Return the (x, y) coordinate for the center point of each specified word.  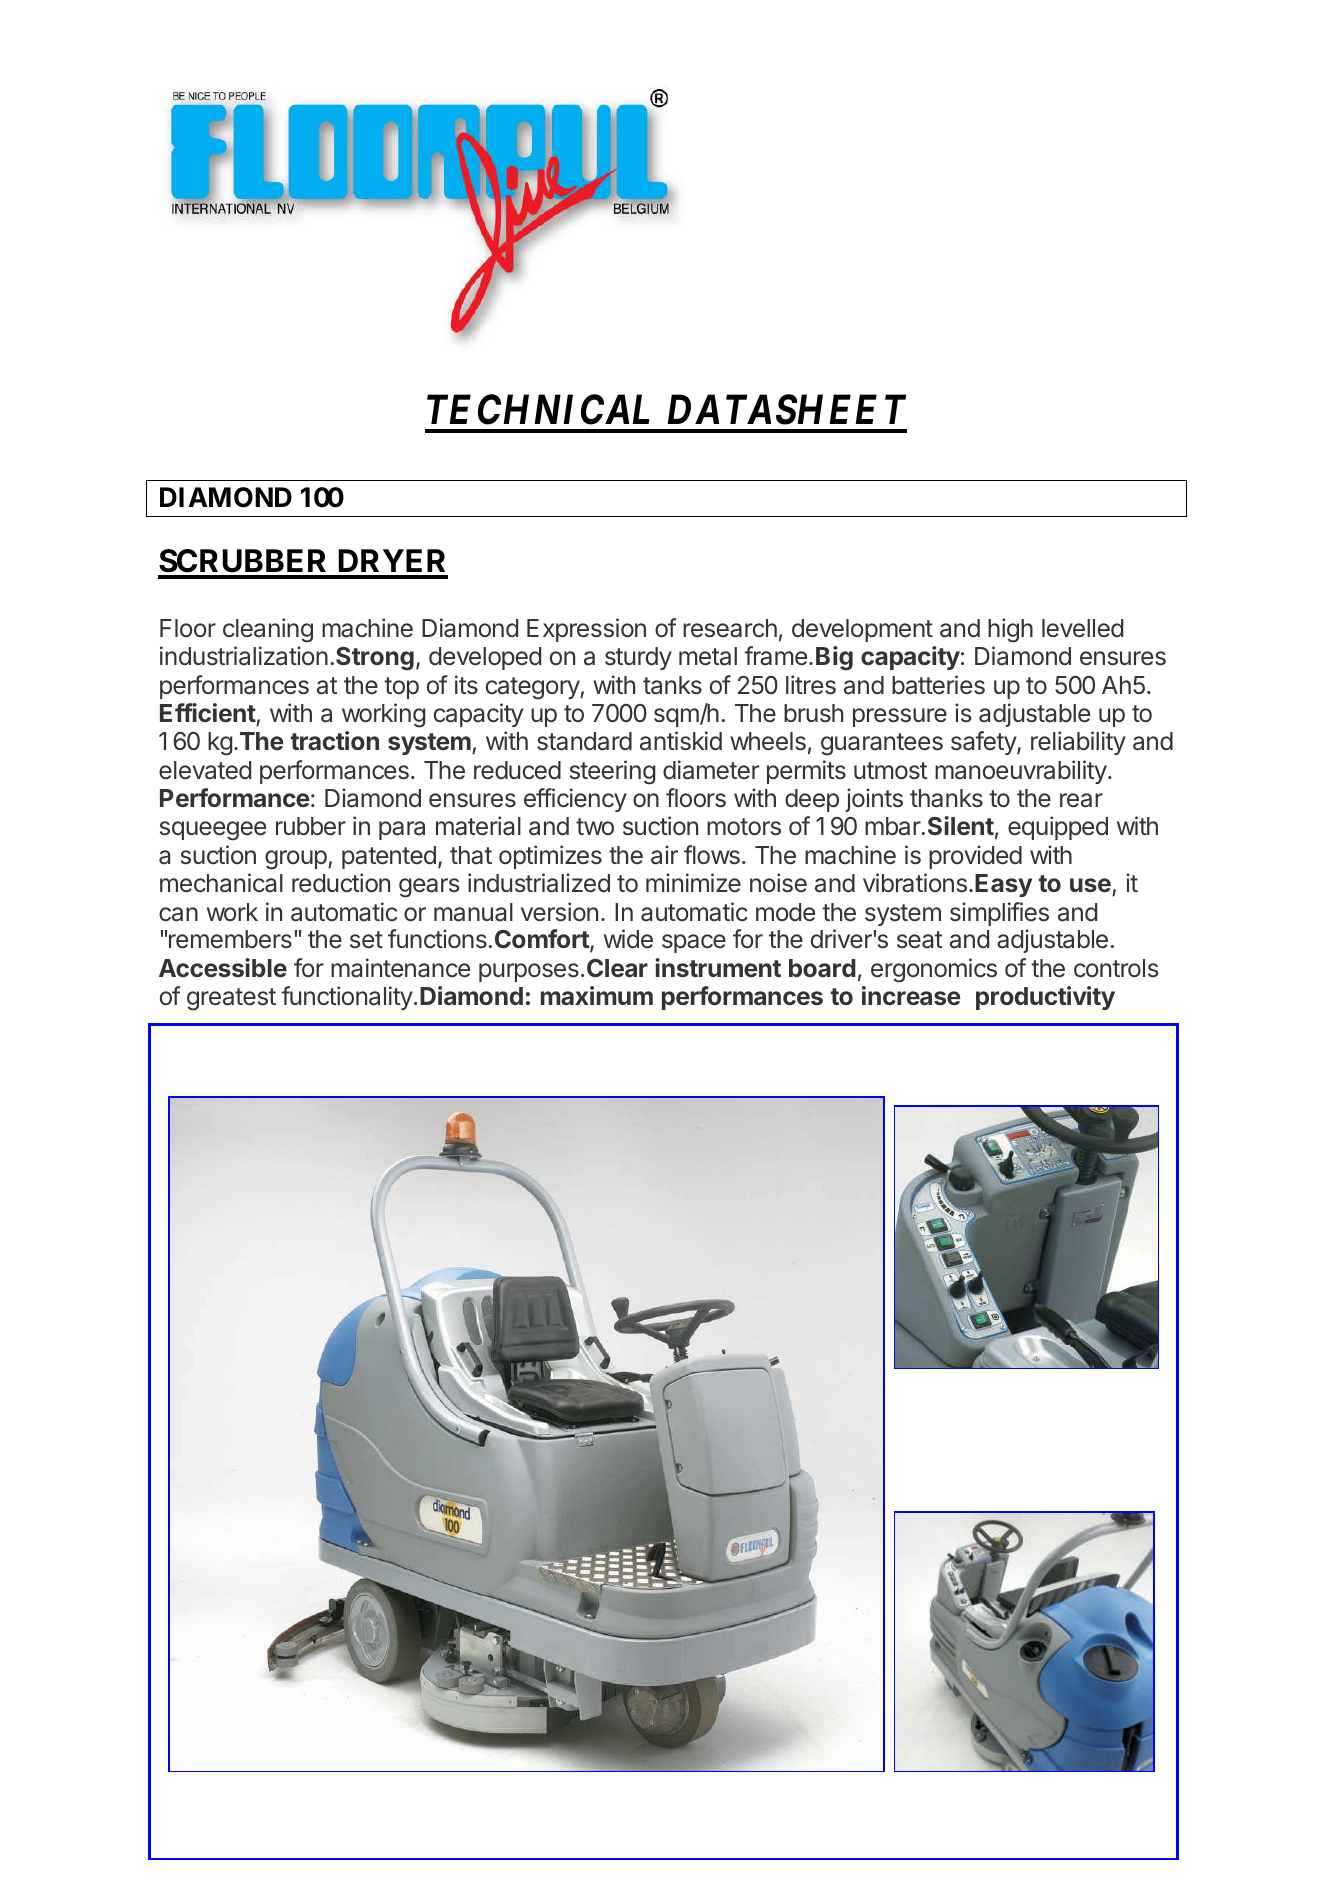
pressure (900, 717)
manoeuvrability (1021, 772)
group (296, 860)
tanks (672, 685)
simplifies (999, 914)
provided (975, 857)
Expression (586, 630)
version (559, 912)
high (1010, 630)
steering (613, 772)
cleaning (268, 630)
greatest (231, 999)
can (178, 914)
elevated (205, 770)
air (664, 855)
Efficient (208, 712)
